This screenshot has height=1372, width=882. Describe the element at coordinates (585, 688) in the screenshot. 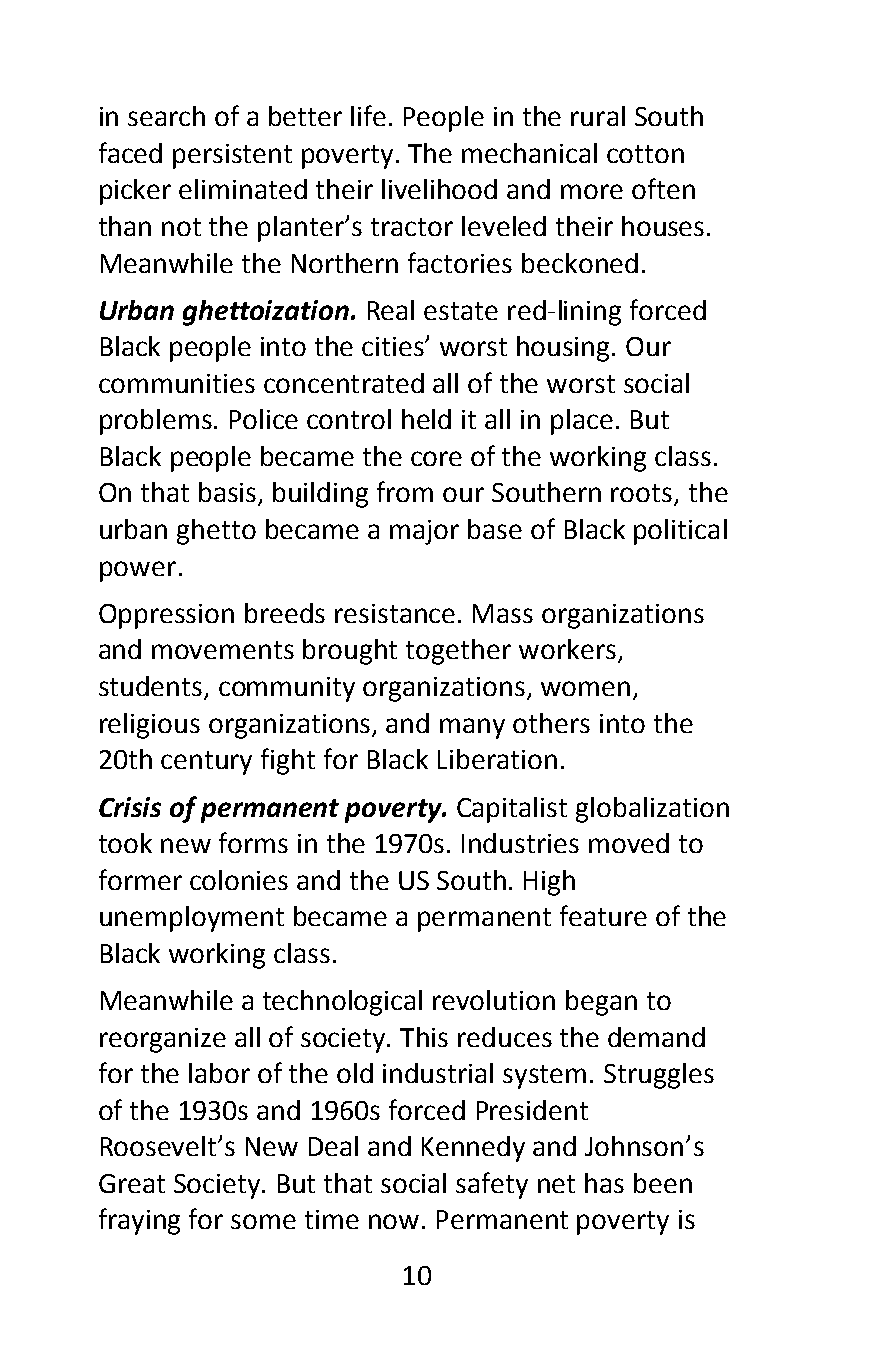

I see `women` at that location.
